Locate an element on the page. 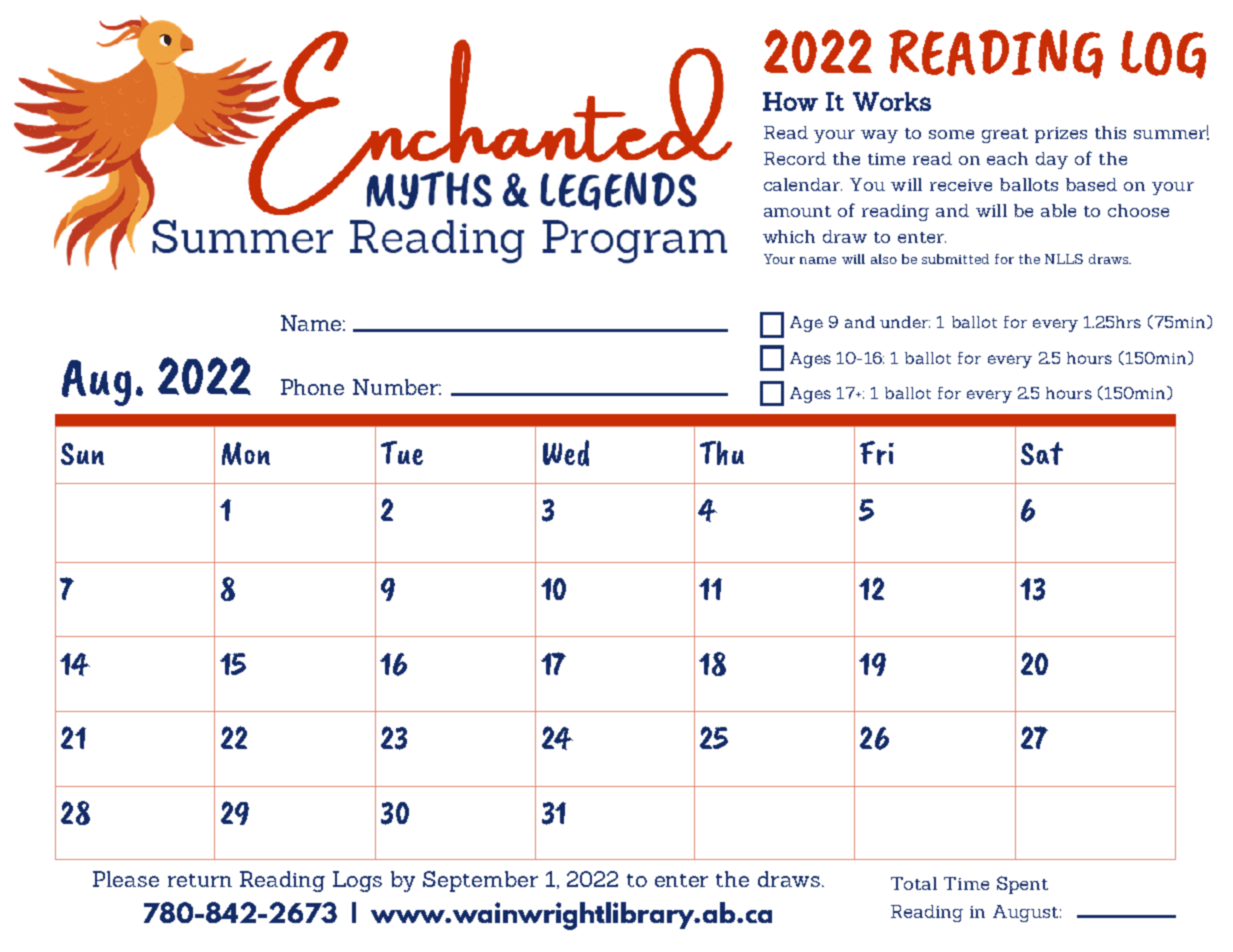 The height and width of the image is (952, 1233). September is located at coordinates (480, 881).
